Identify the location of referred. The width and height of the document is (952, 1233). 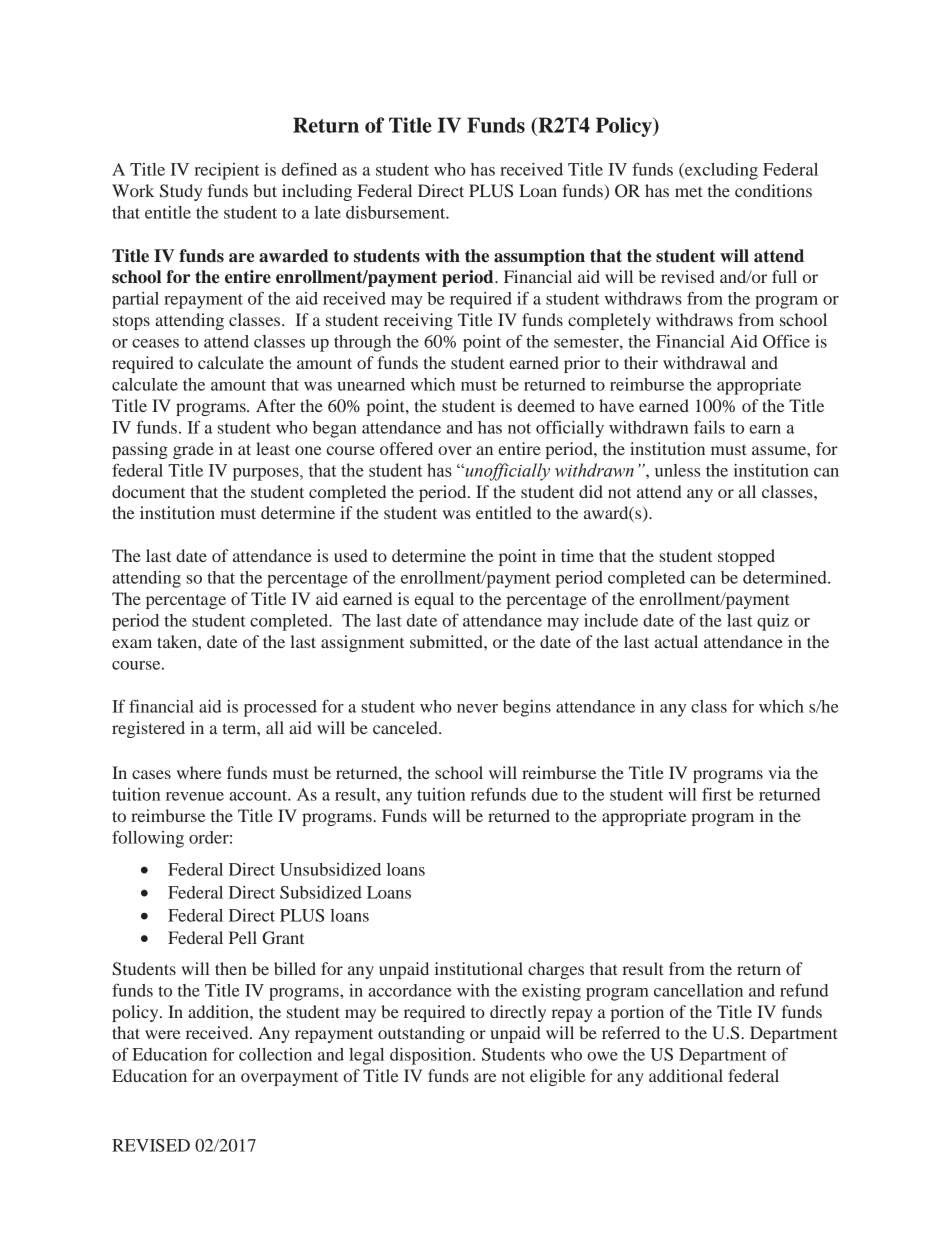
(631, 1032).
